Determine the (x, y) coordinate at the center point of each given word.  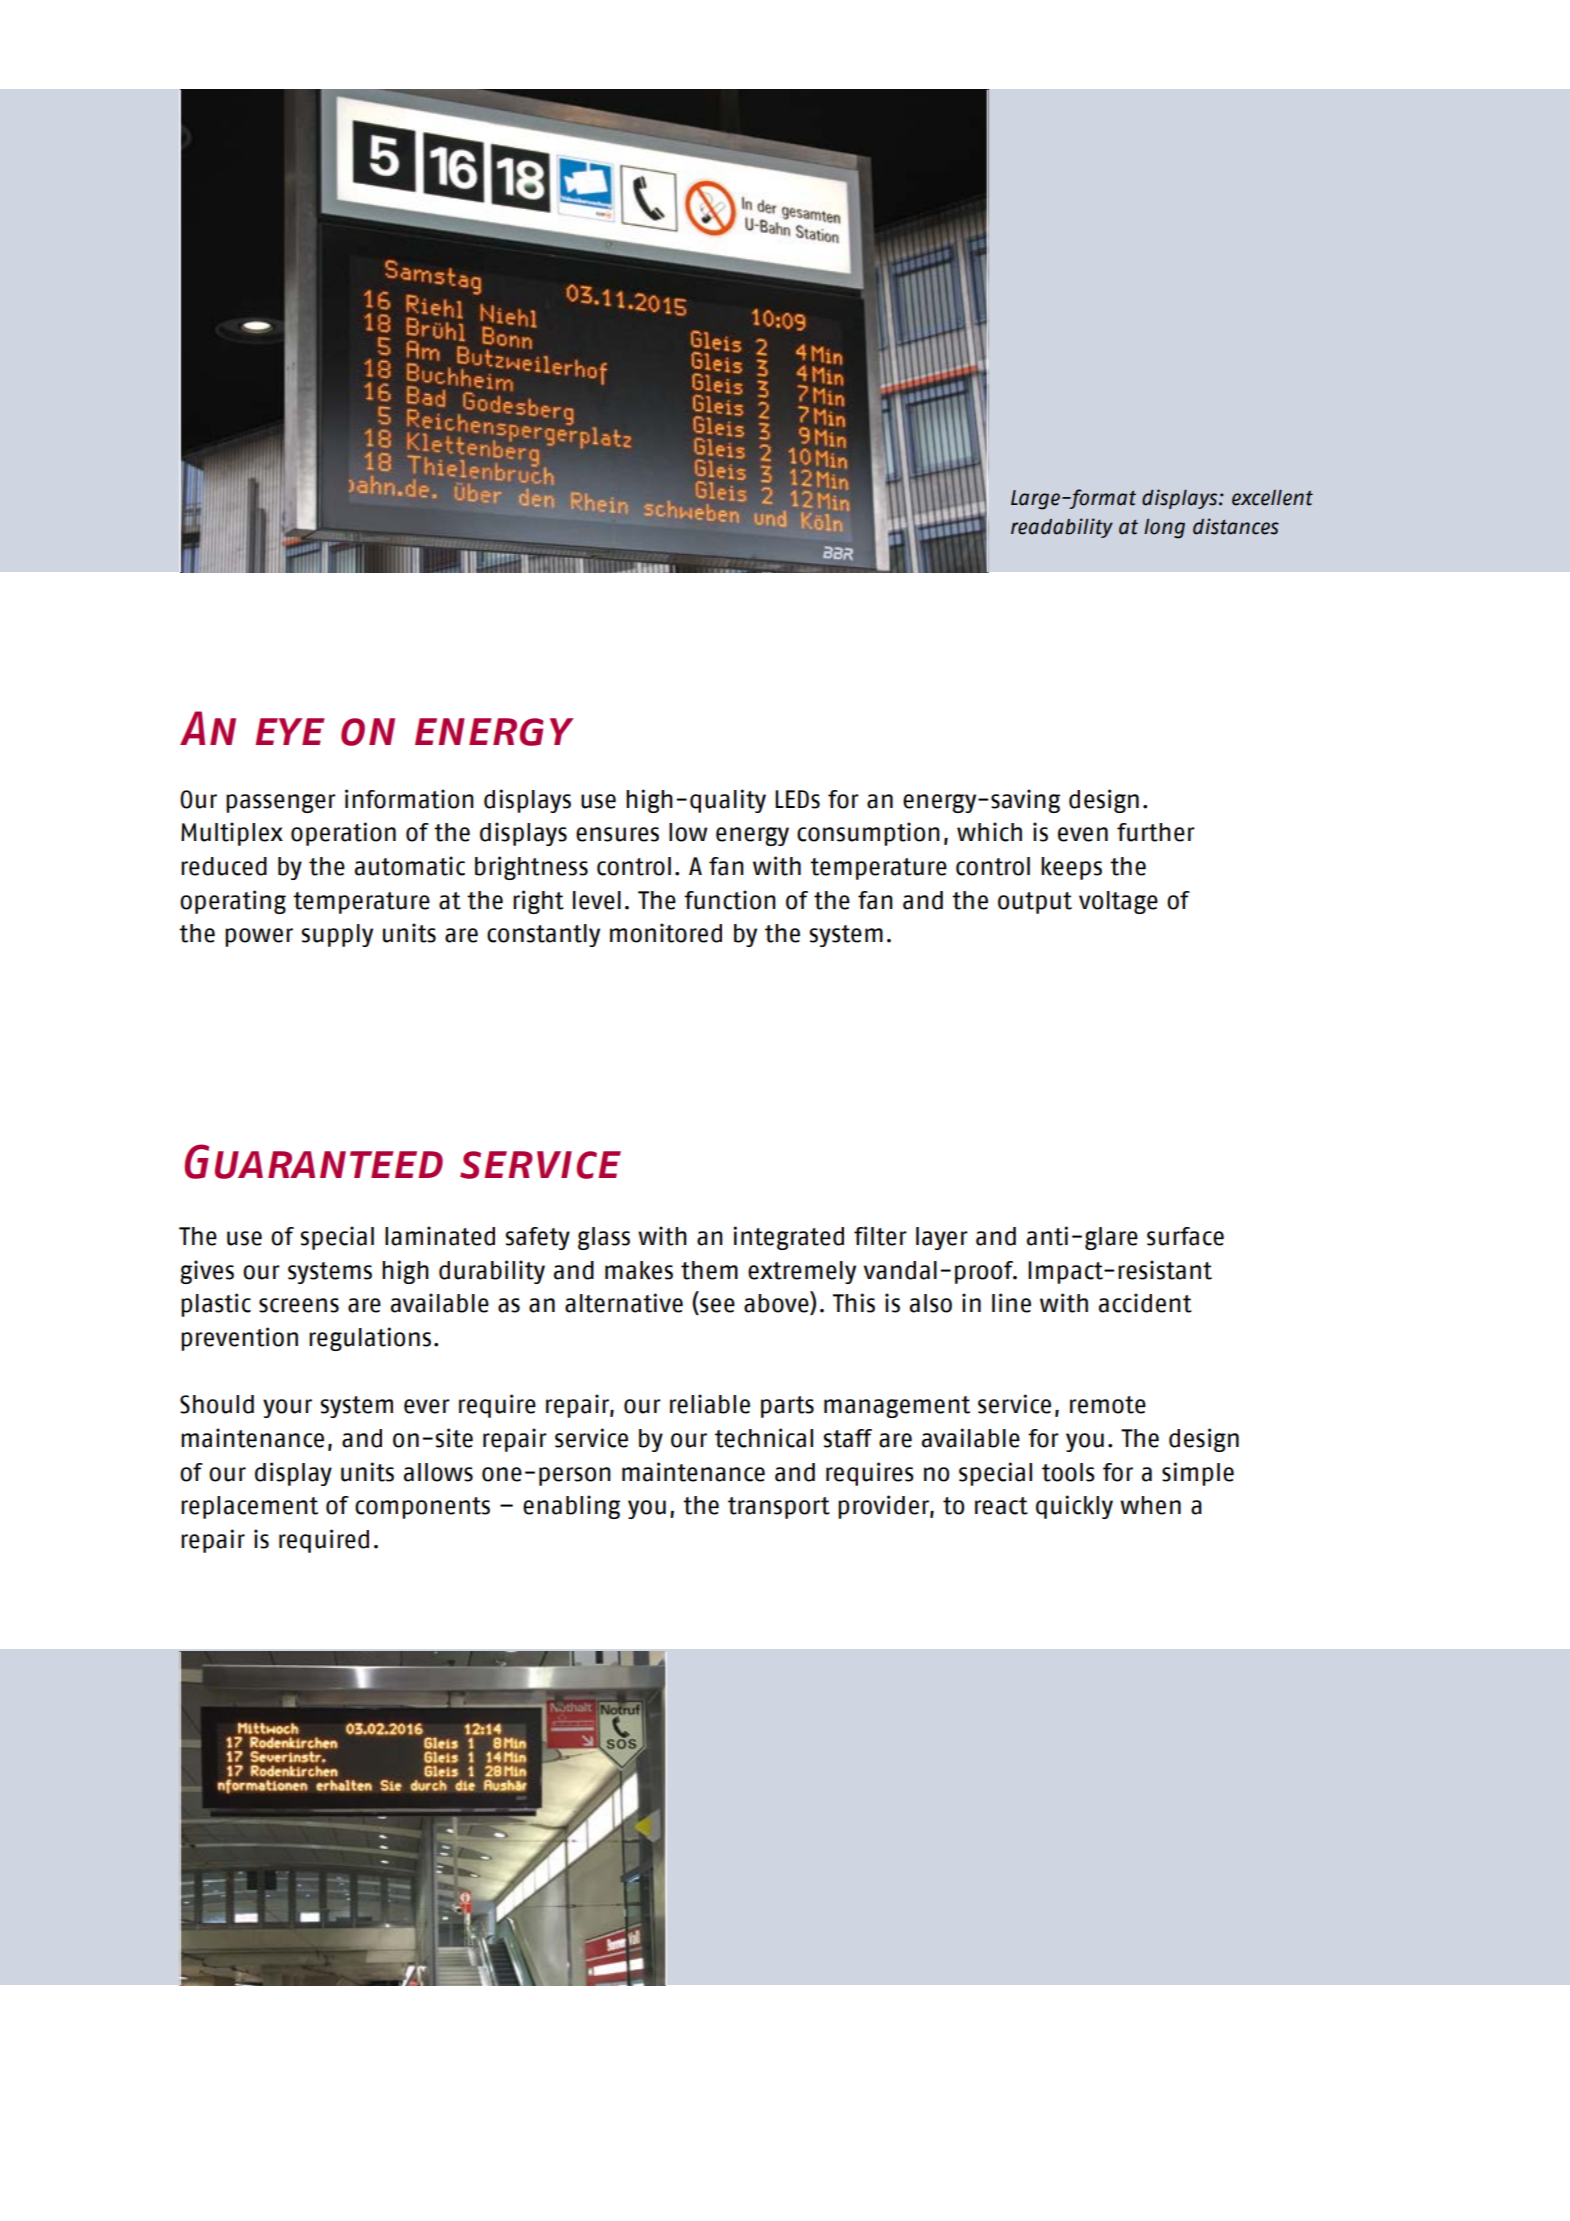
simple (1198, 1474)
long (1164, 529)
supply (337, 935)
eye (290, 731)
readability (1062, 528)
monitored (666, 933)
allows (438, 1472)
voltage (1118, 902)
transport (779, 1508)
